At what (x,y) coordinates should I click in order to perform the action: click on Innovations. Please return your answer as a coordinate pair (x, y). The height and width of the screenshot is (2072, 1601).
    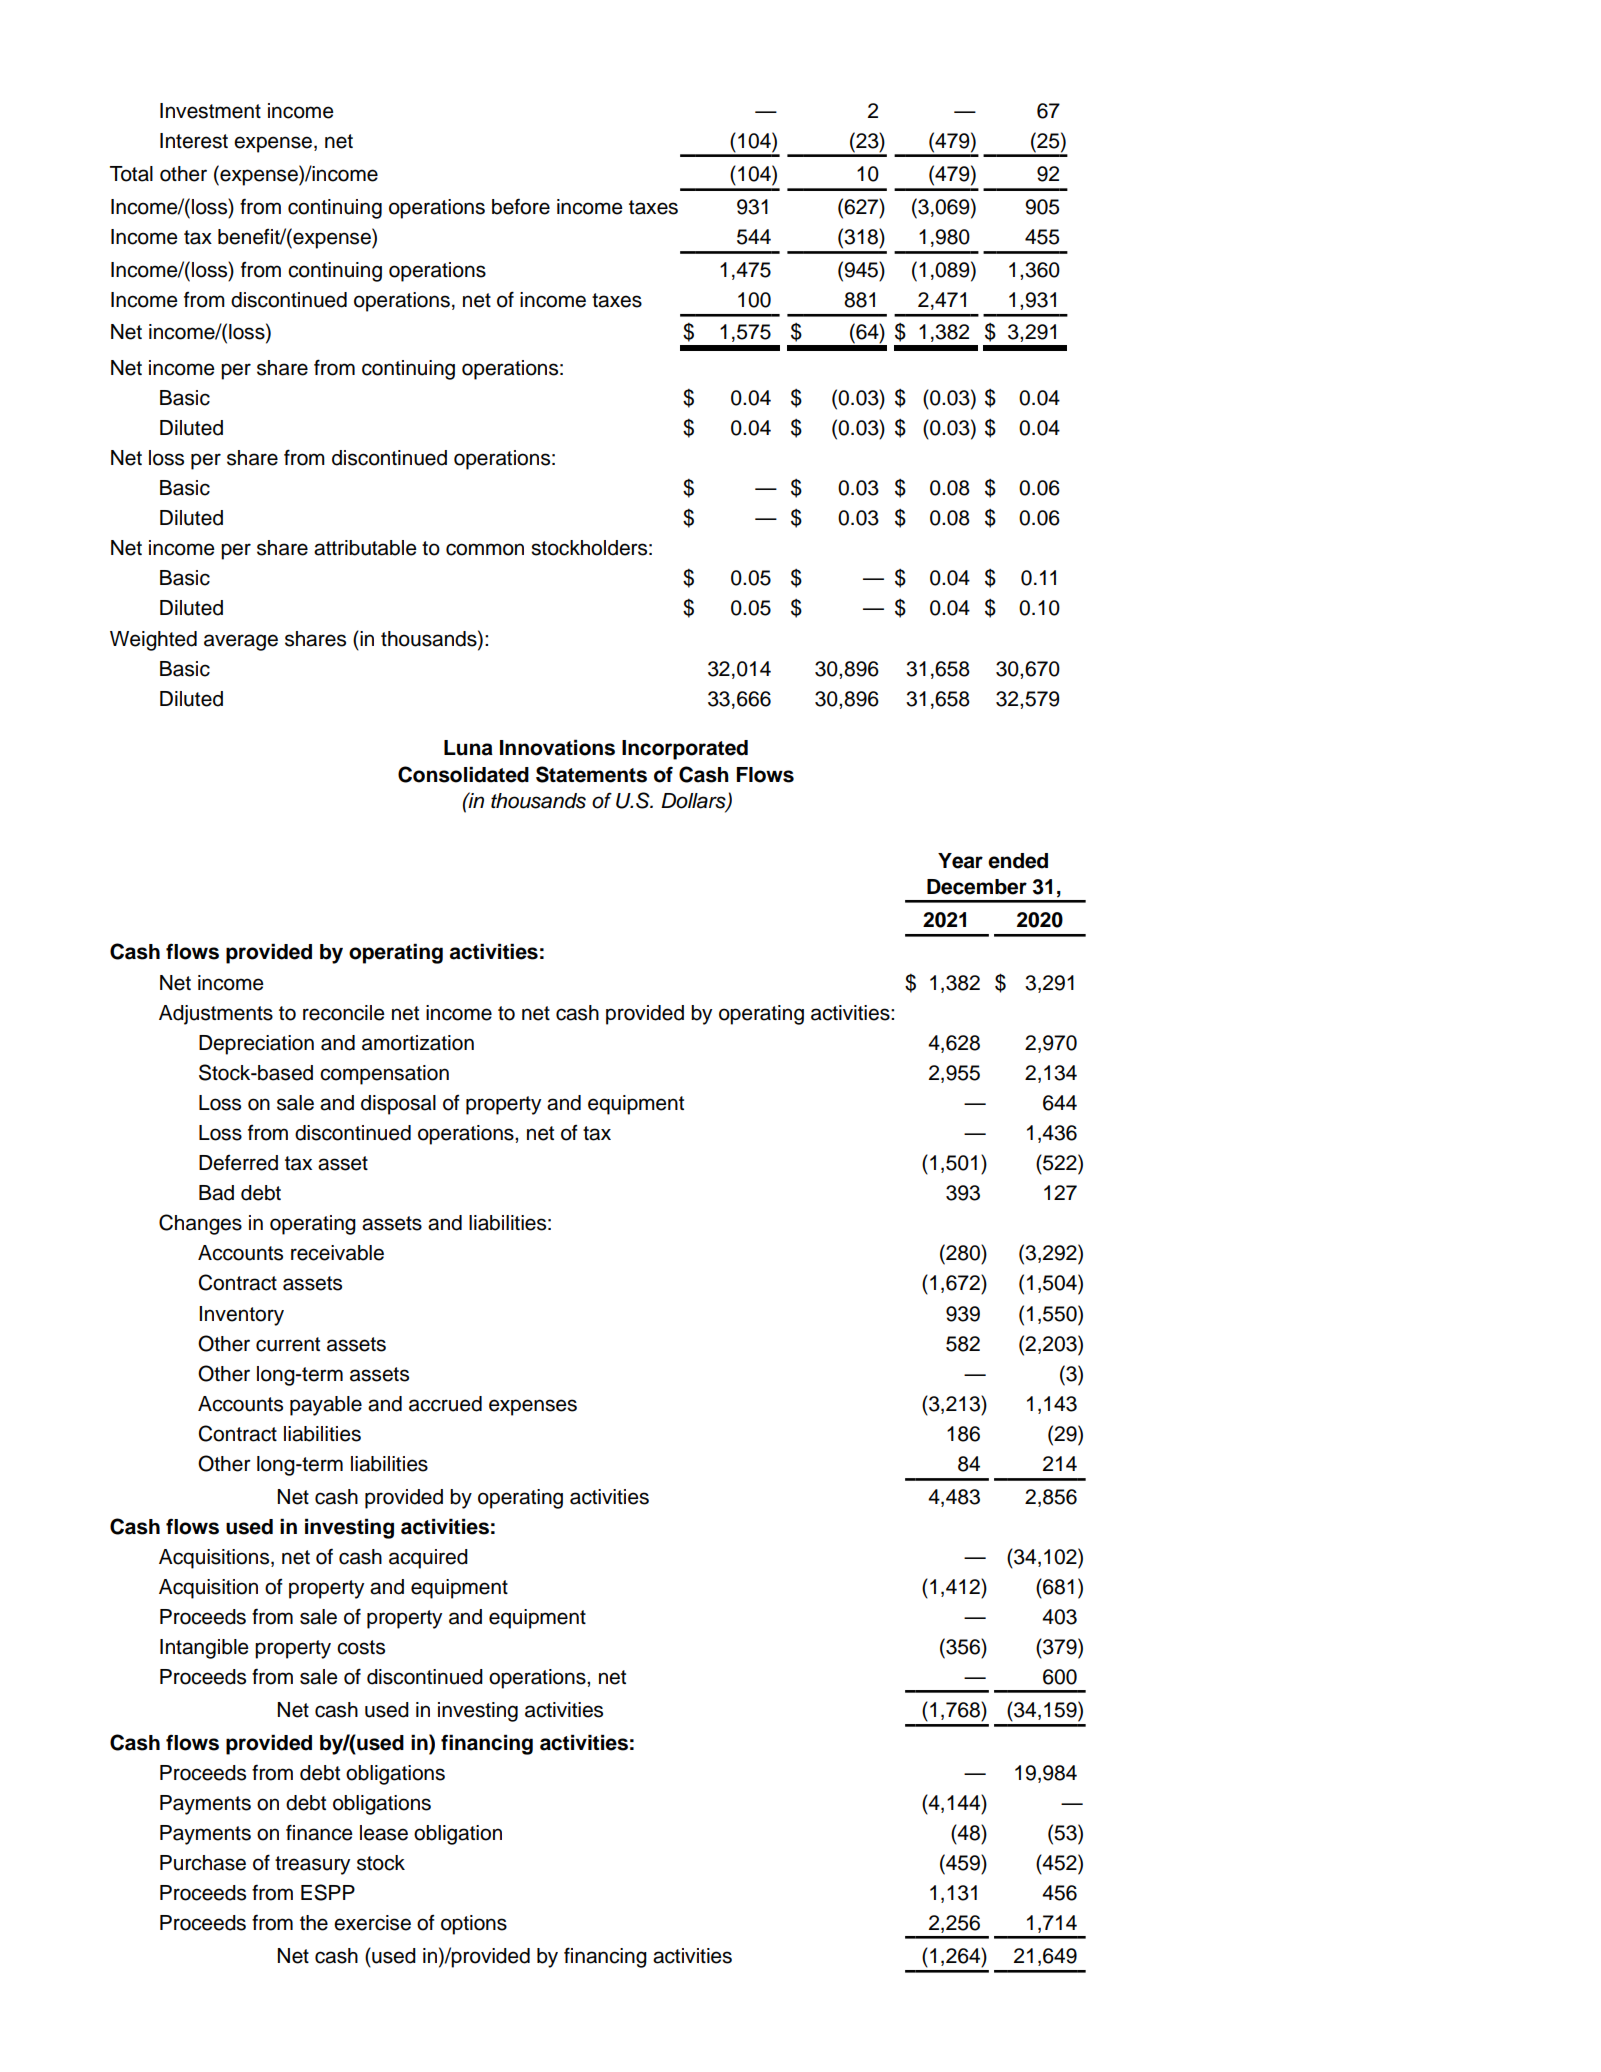
    Looking at the image, I should click on (557, 747).
